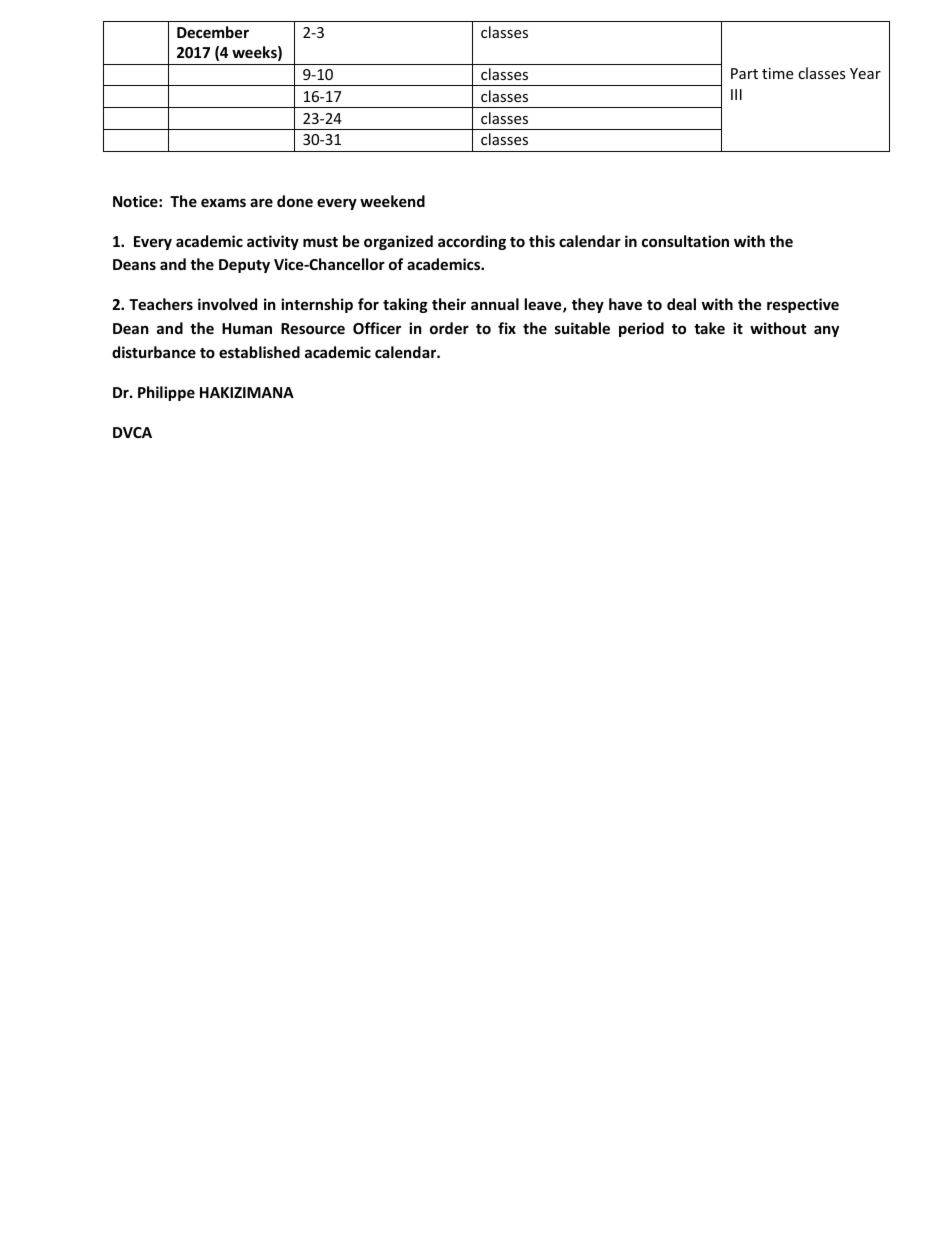 The height and width of the screenshot is (1233, 952). I want to click on annual, so click(495, 304).
